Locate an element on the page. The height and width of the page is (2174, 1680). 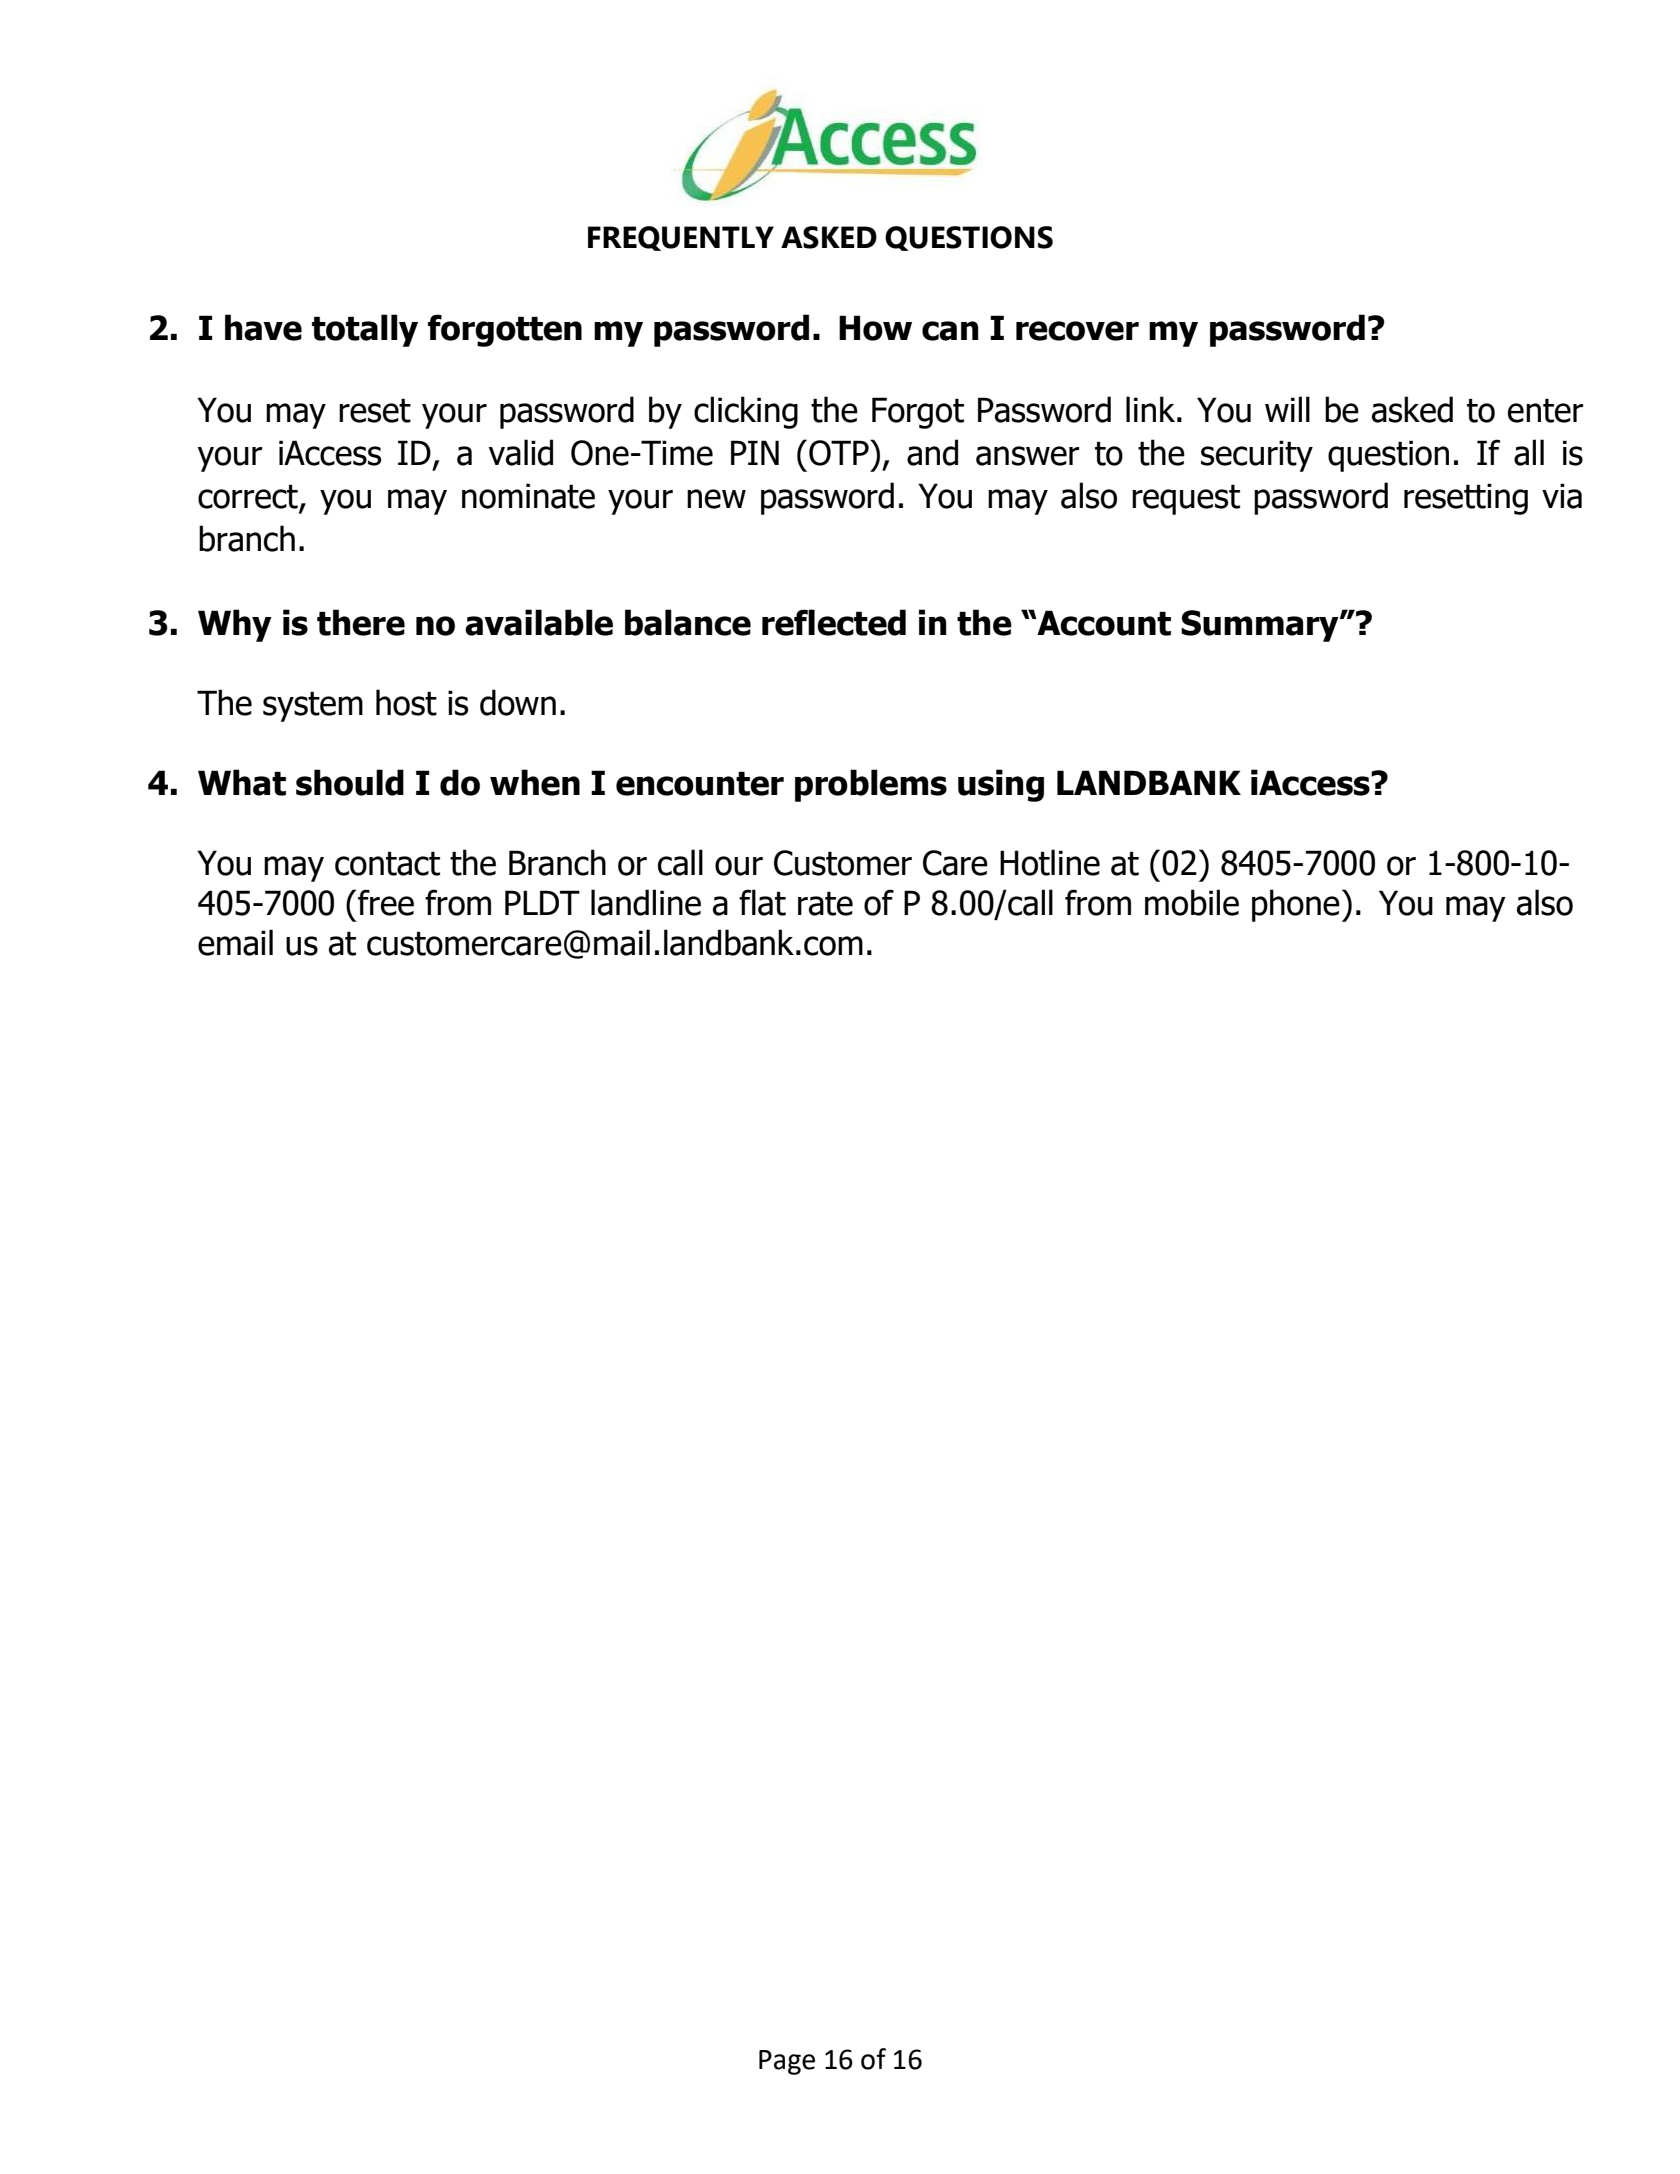
rate is located at coordinates (825, 904).
